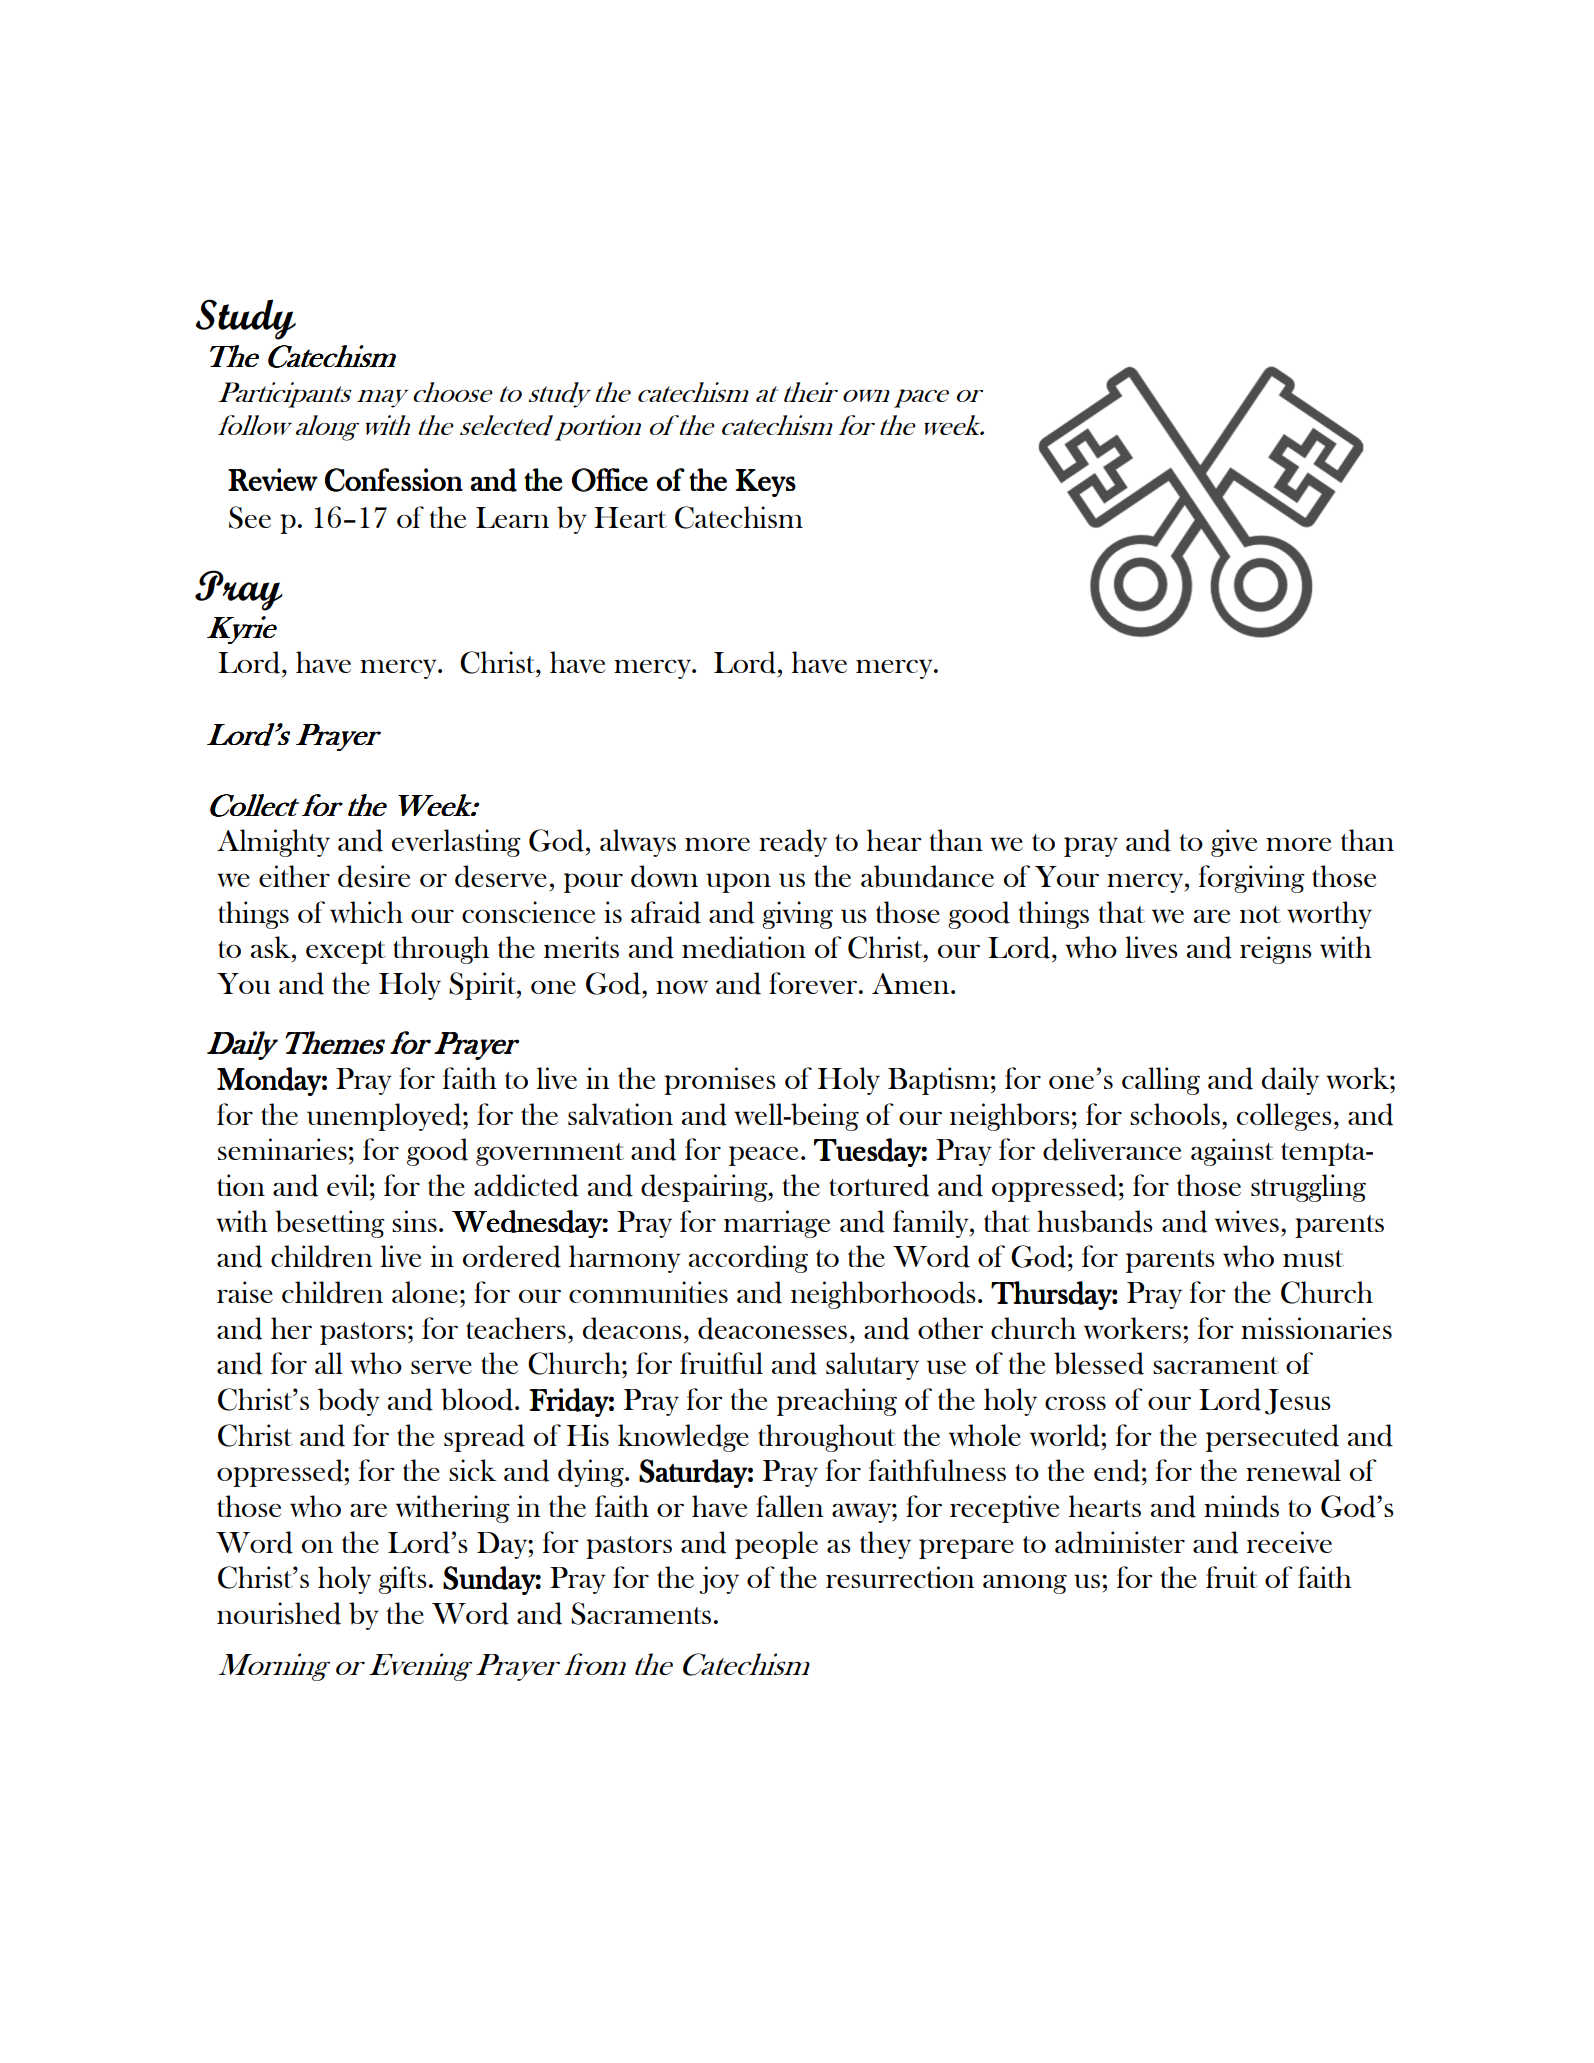 The image size is (1594, 2063). I want to click on promises, so click(720, 1081).
